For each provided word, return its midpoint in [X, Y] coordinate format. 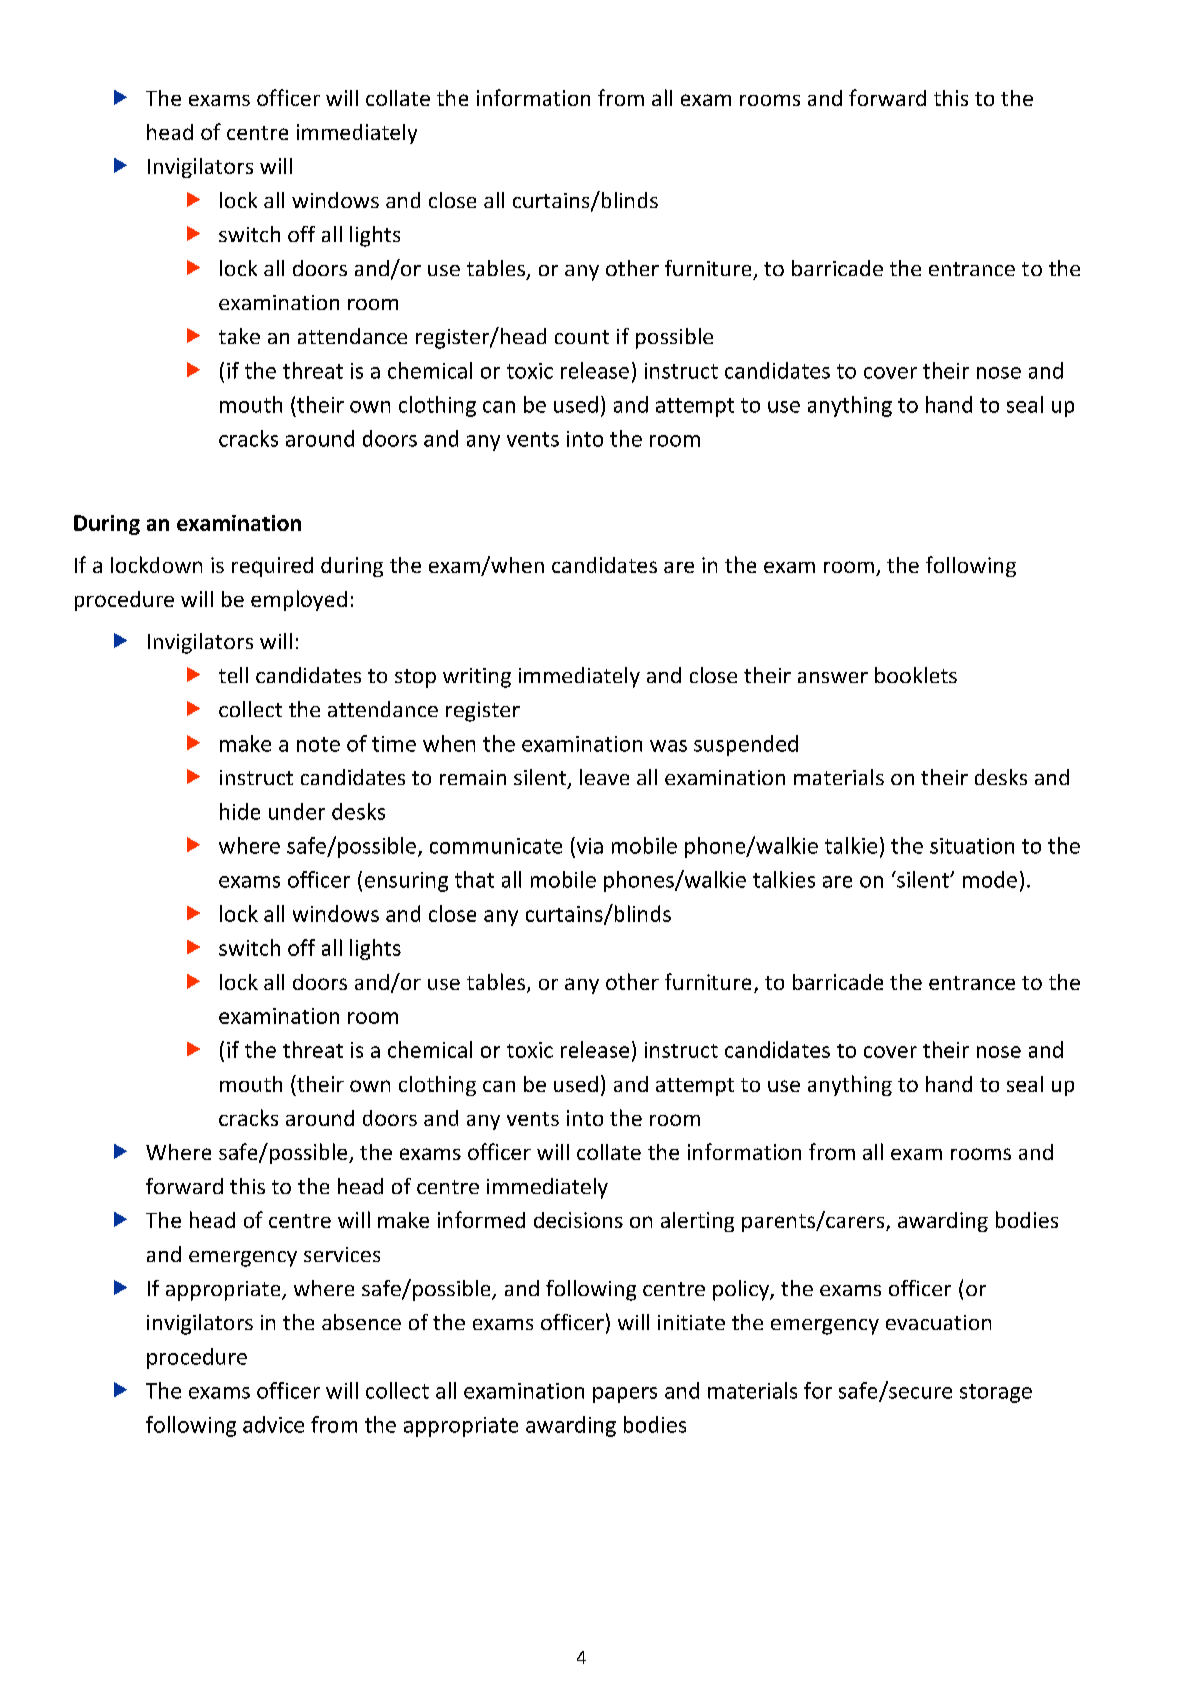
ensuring [406, 882]
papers [625, 1395]
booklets [916, 675]
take [239, 336]
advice [273, 1424]
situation [972, 846]
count [582, 337]
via [588, 845]
